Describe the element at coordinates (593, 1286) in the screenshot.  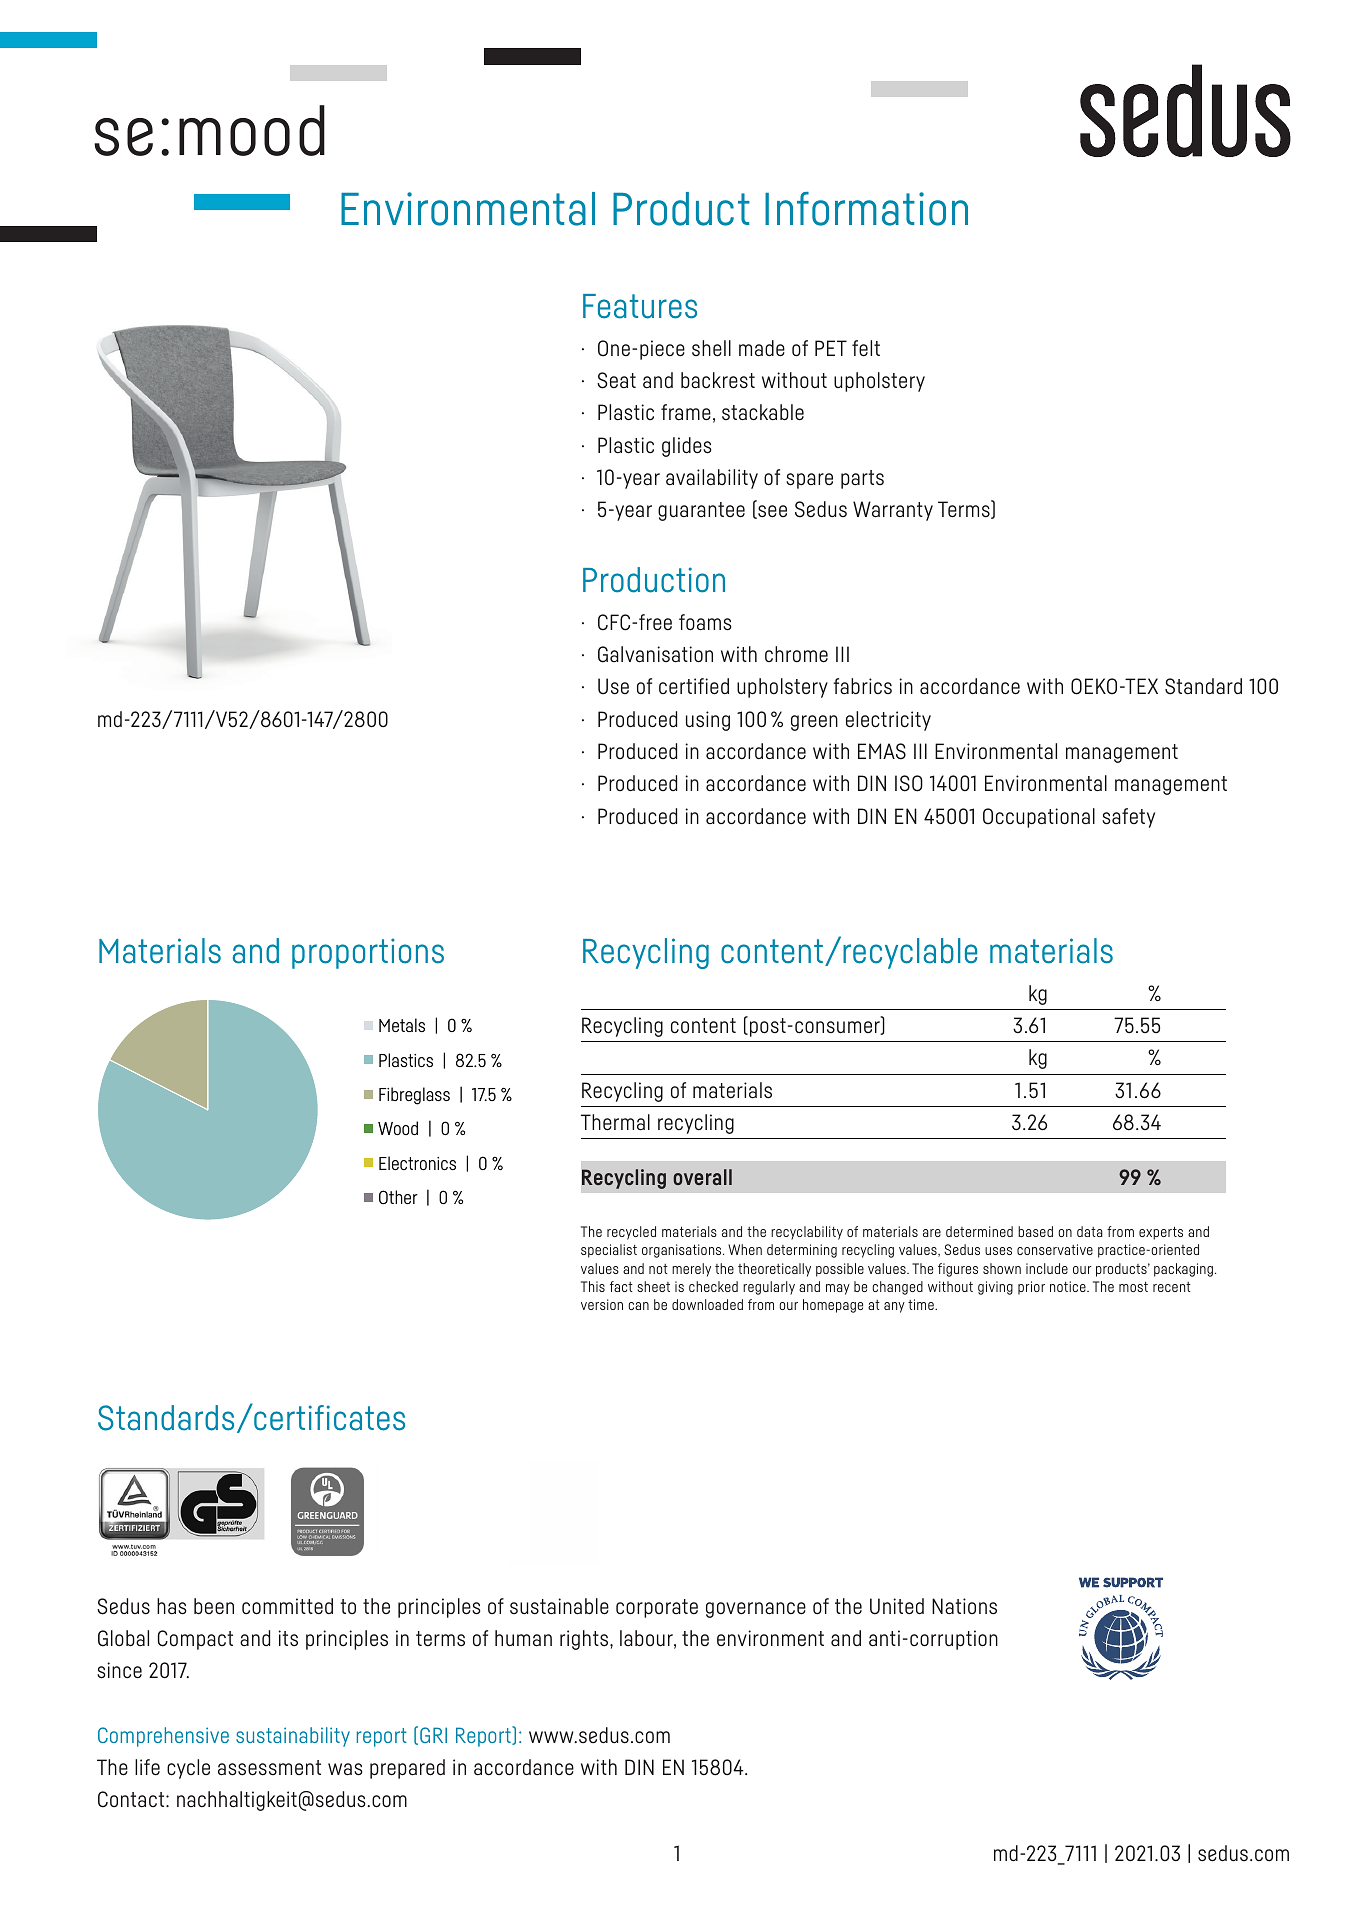
I see `This` at that location.
